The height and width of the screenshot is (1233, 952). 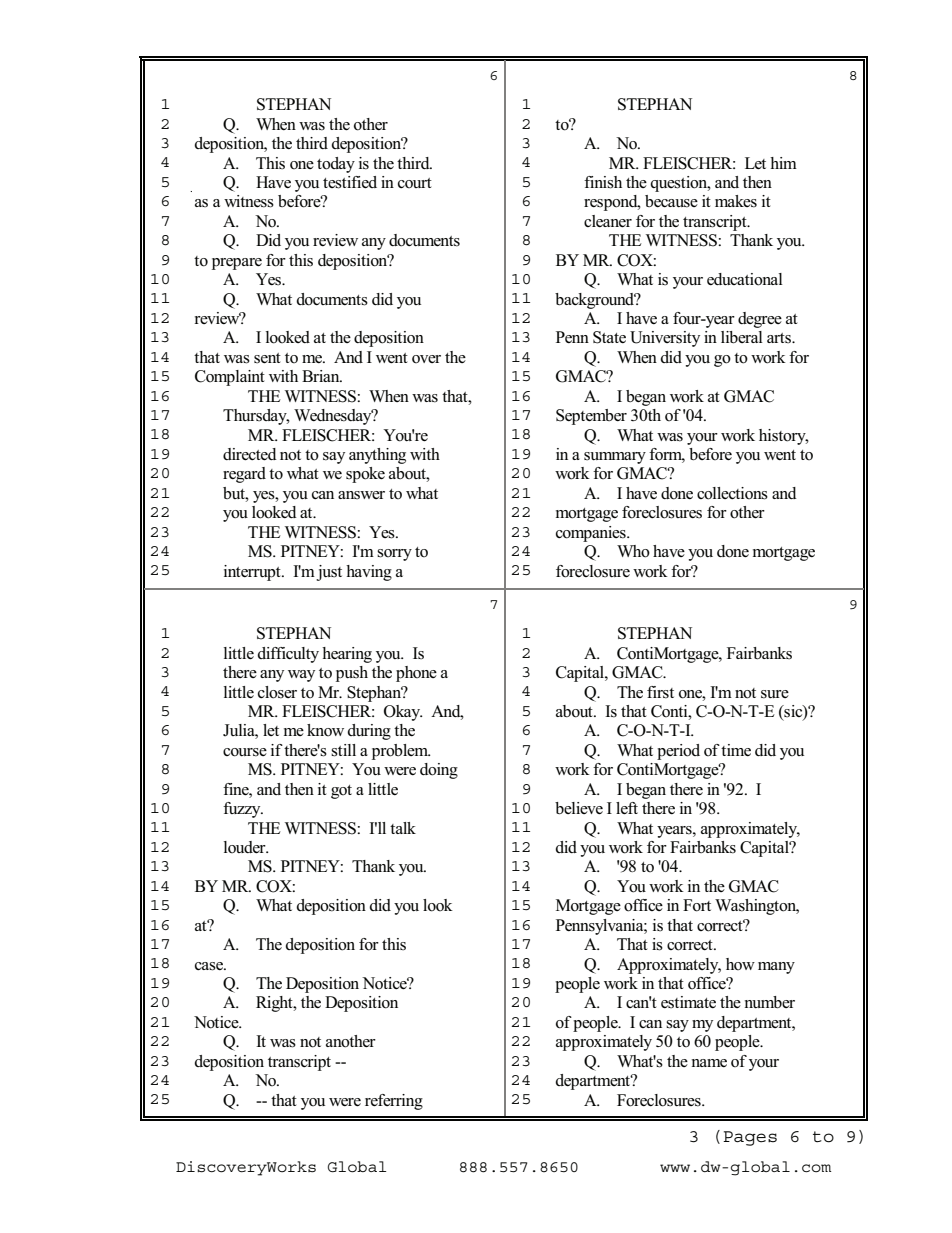 I want to click on regard, so click(x=244, y=475).
